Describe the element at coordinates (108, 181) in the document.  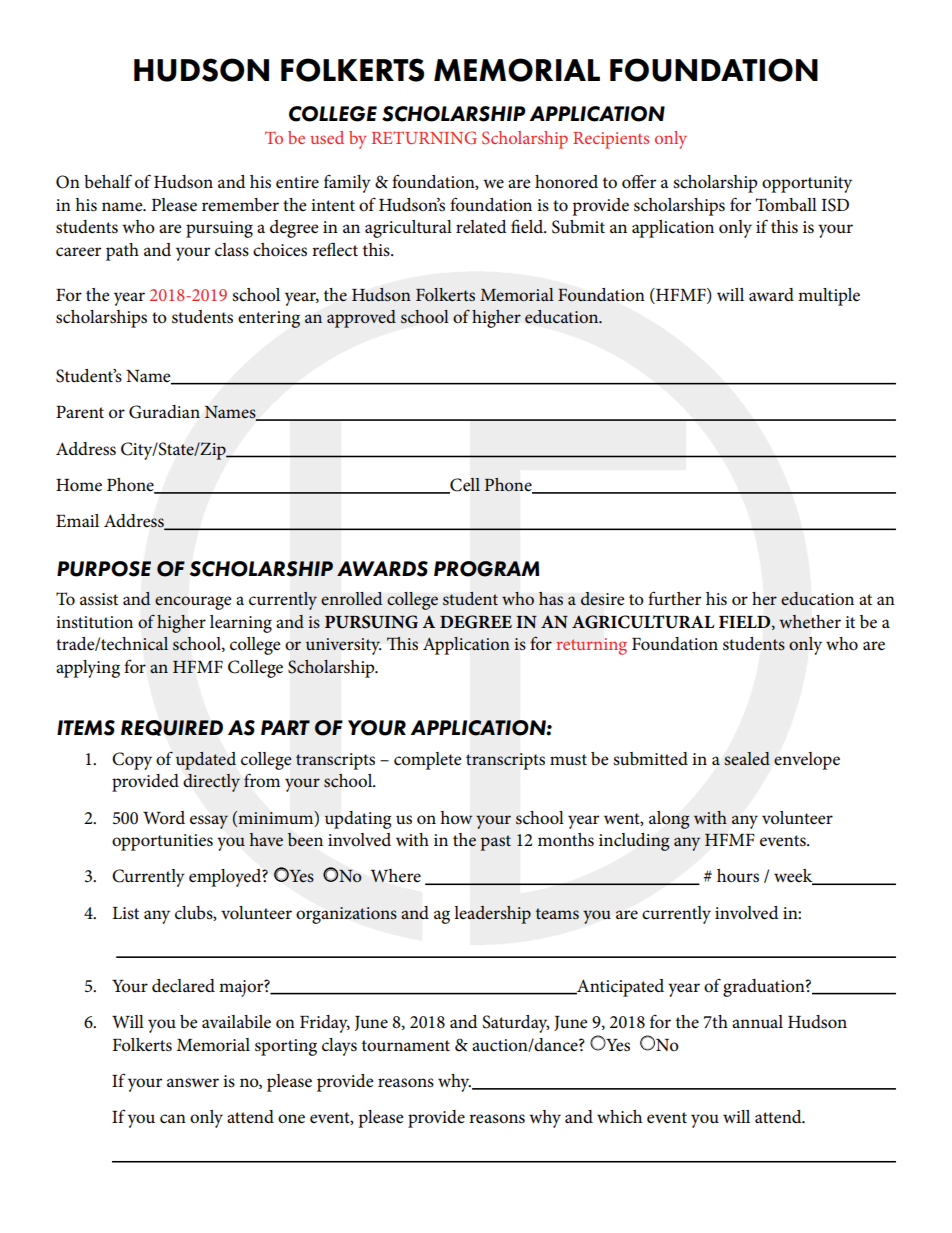
I see `behalf` at that location.
